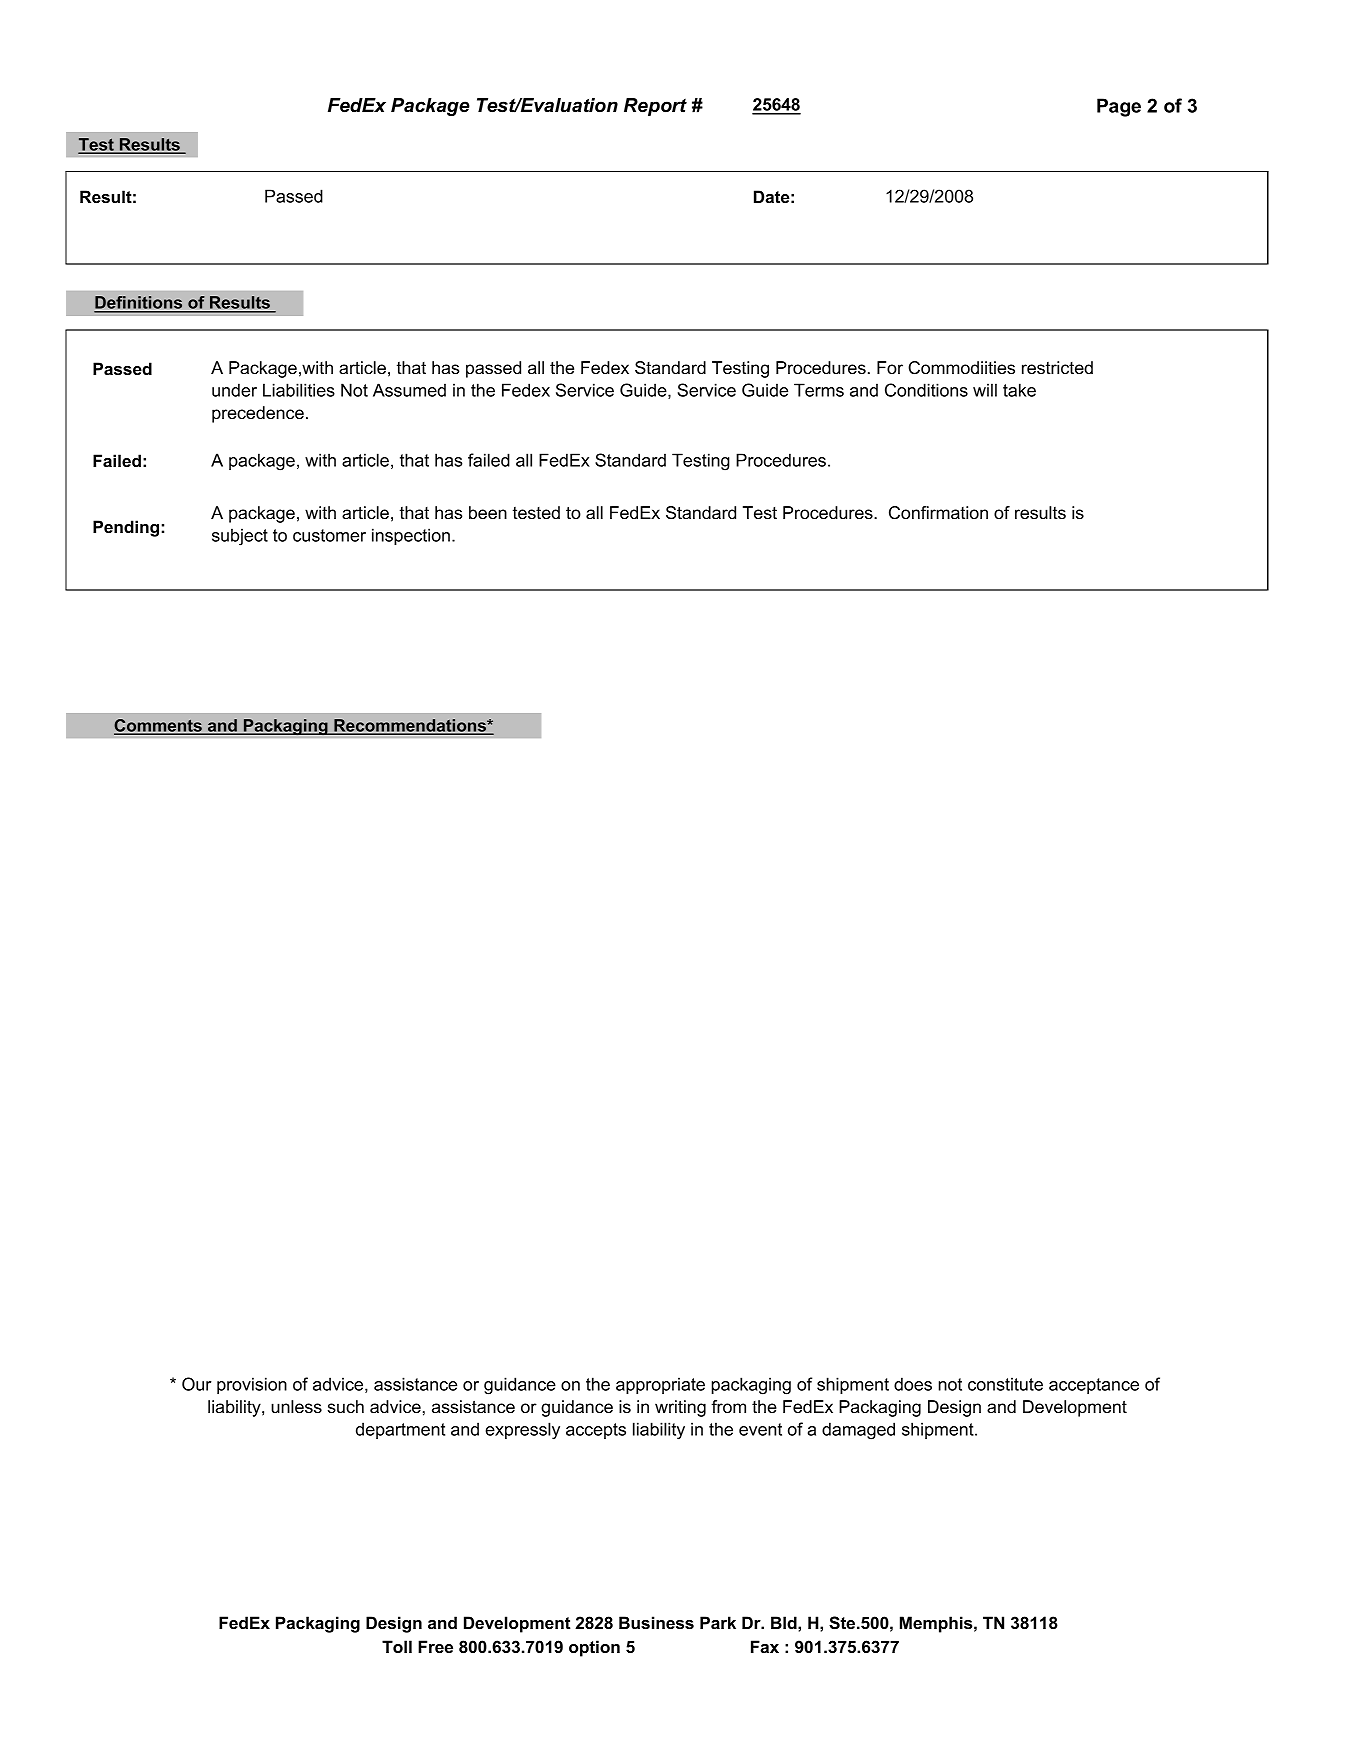  I want to click on writing, so click(680, 1408).
